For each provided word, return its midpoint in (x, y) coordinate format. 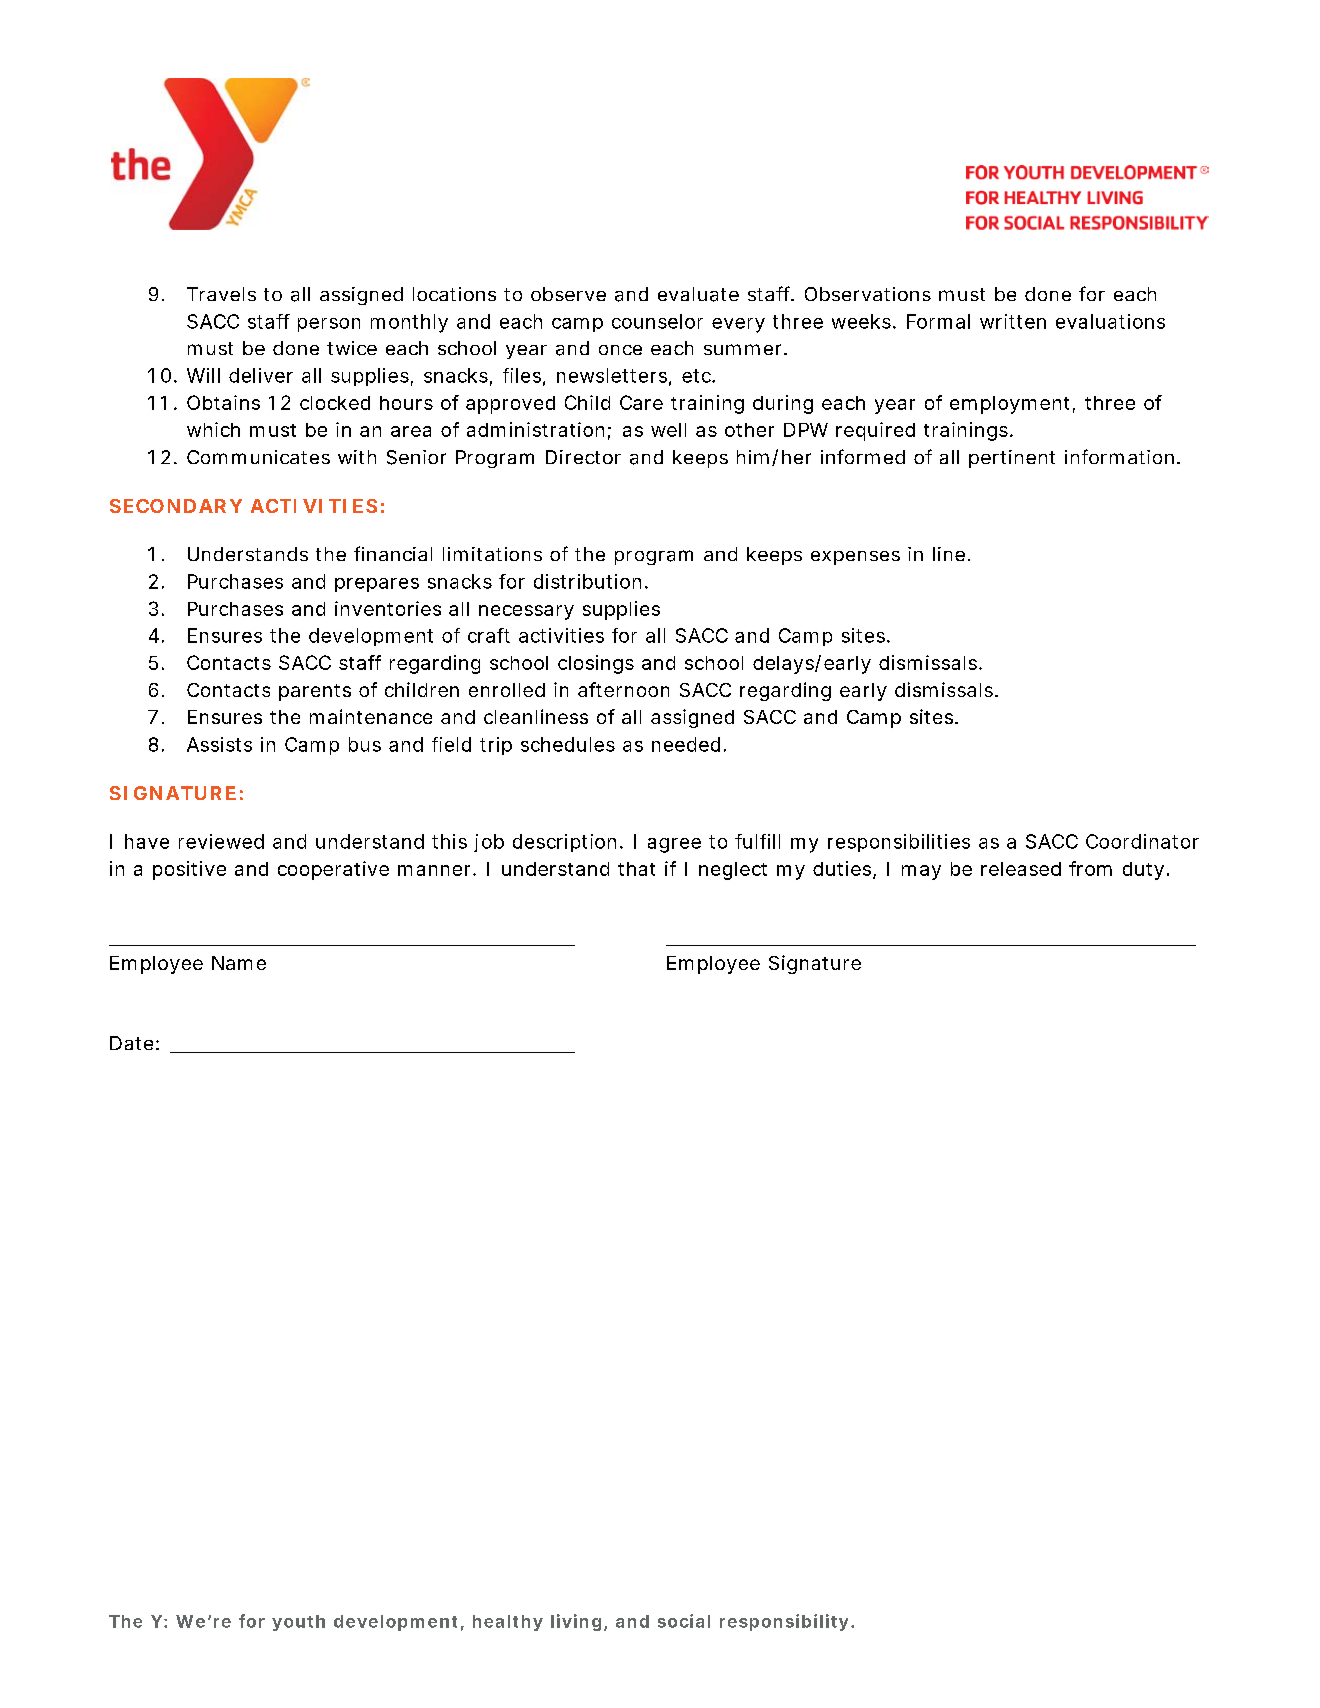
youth (298, 1623)
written (1013, 321)
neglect (733, 871)
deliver (261, 375)
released (1021, 869)
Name (239, 963)
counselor (657, 321)
